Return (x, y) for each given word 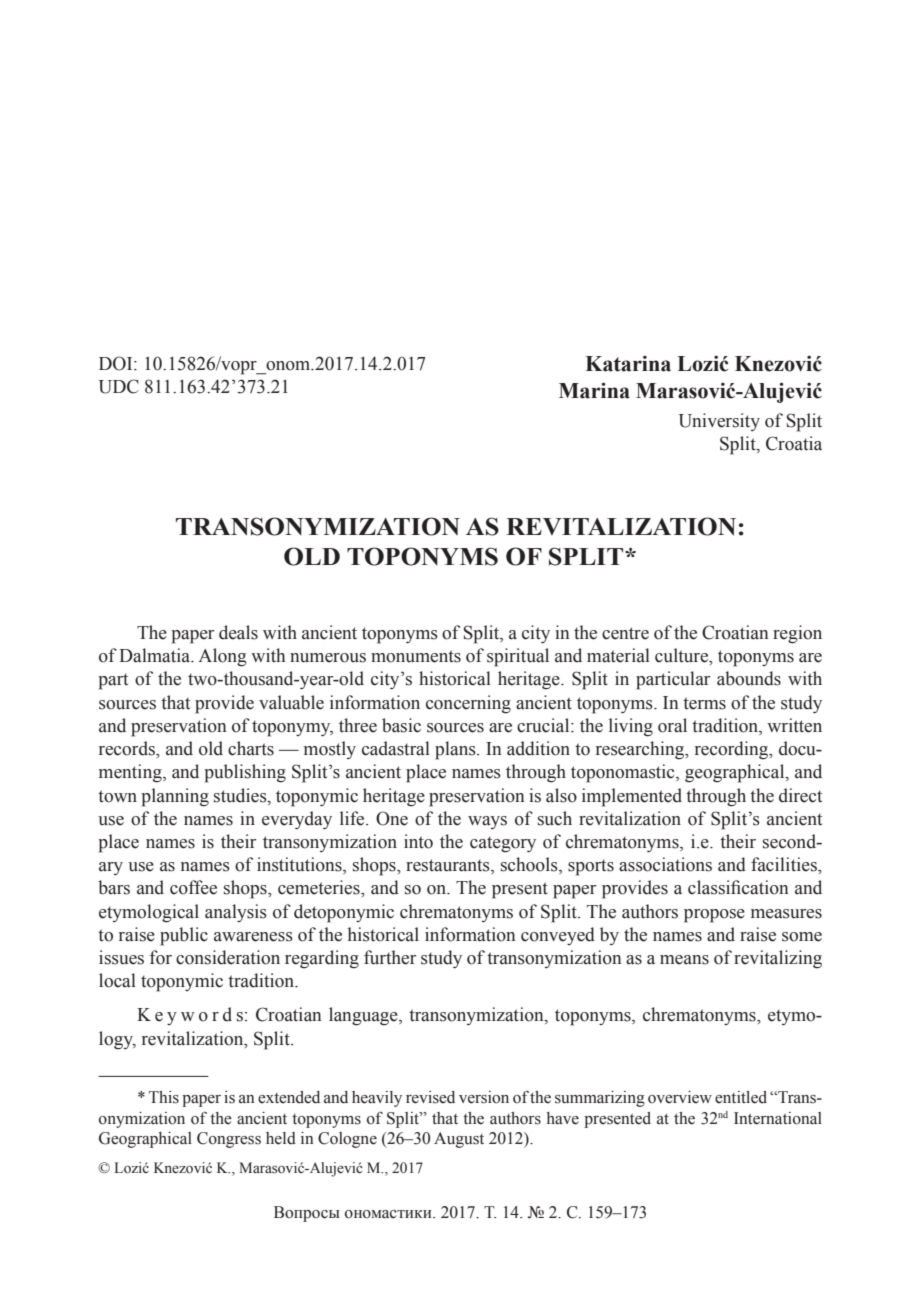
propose (714, 916)
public (184, 936)
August (459, 1140)
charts (251, 748)
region (797, 634)
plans (456, 750)
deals (238, 632)
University (719, 422)
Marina (594, 390)
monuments (416, 656)
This (164, 1097)
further (390, 957)
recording (733, 750)
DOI (117, 363)
